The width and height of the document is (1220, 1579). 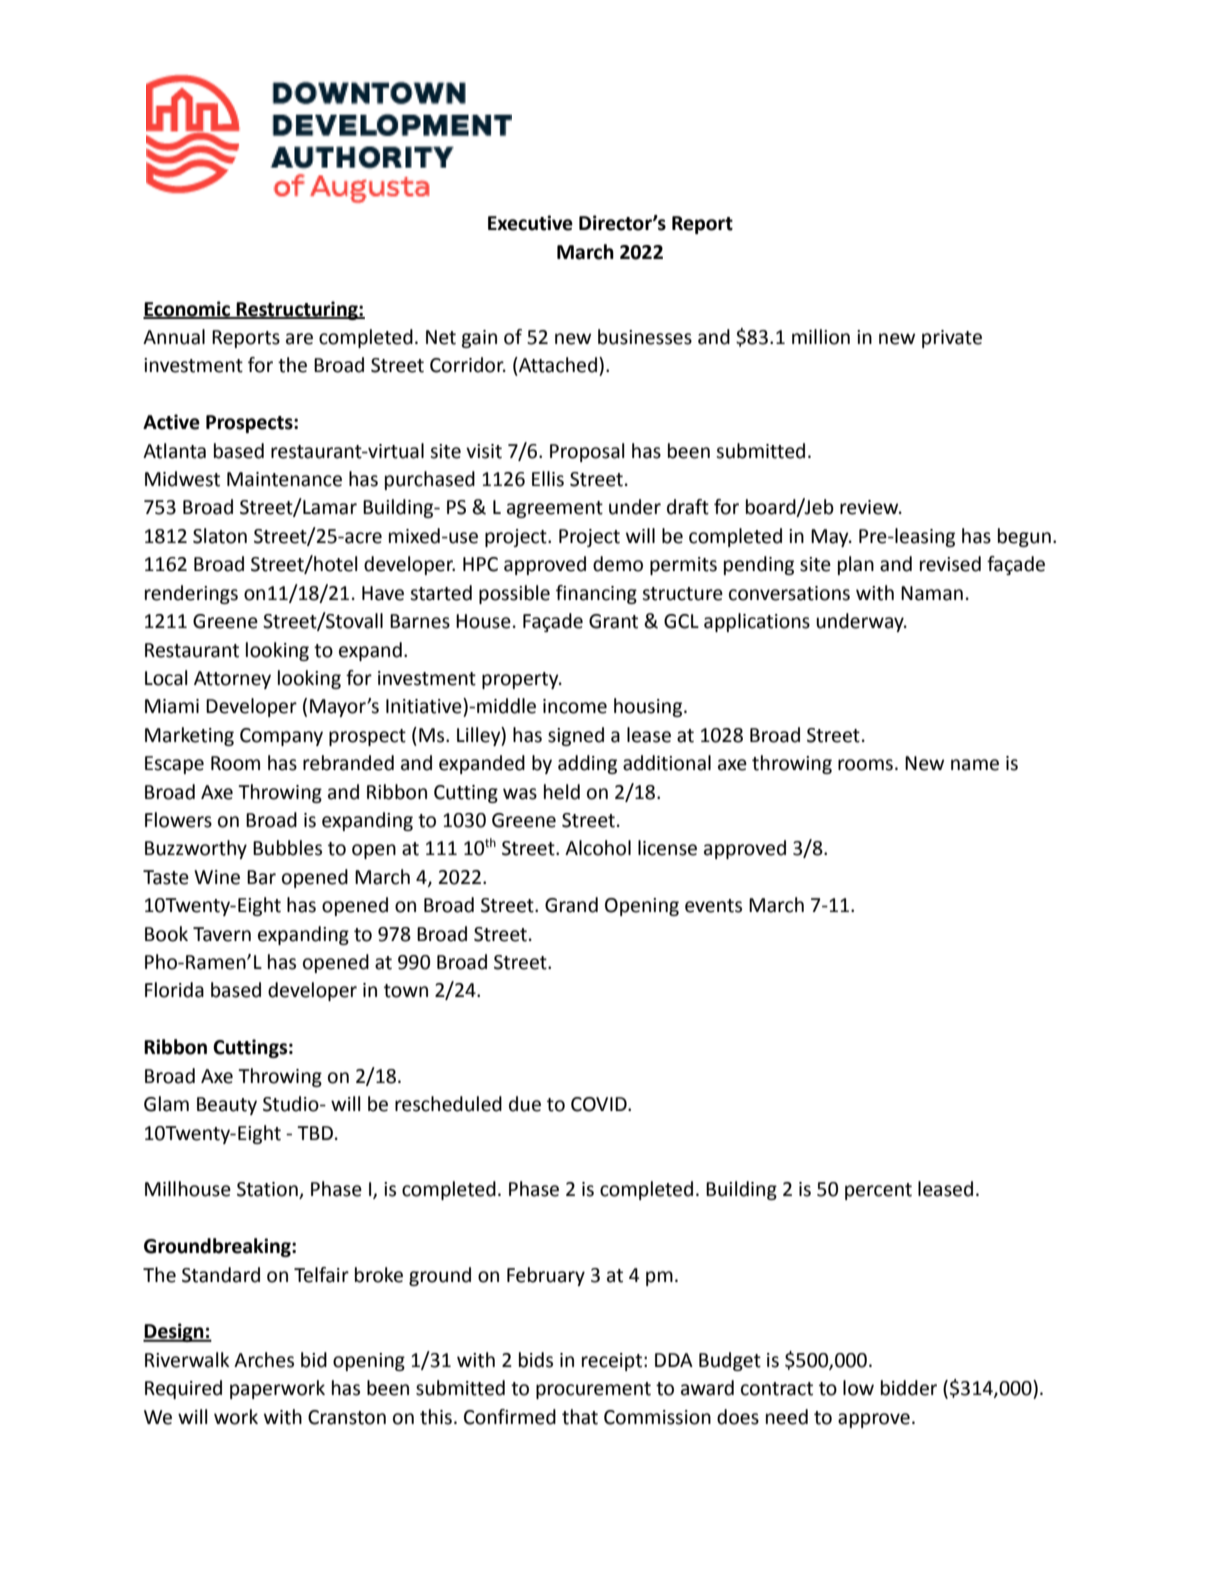 I want to click on Arches, so click(x=264, y=1360).
